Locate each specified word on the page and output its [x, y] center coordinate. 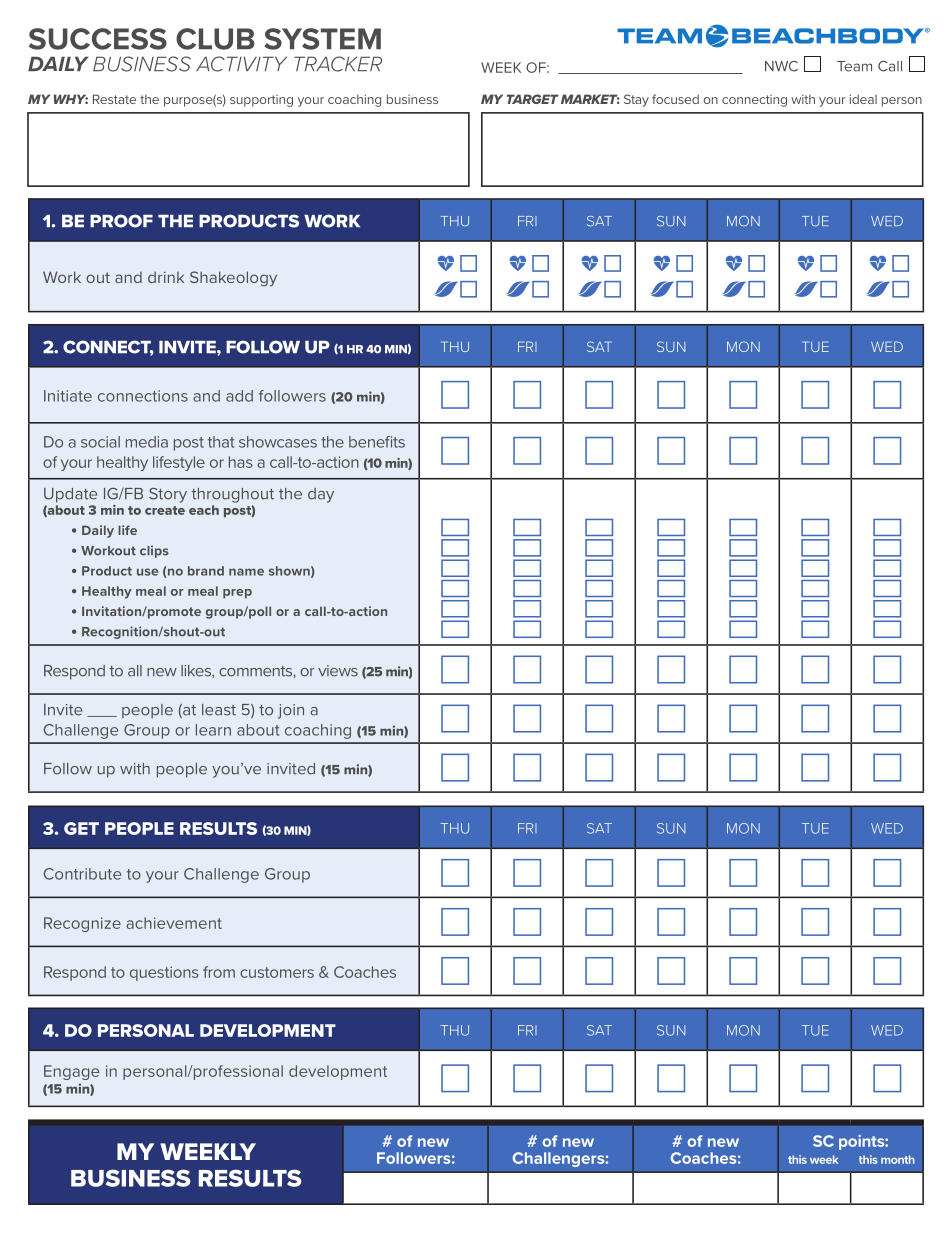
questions [164, 973]
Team [854, 66]
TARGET [533, 99]
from [219, 972]
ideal [863, 99]
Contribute [82, 874]
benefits [377, 442]
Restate [114, 99]
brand [206, 571]
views [338, 671]
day [321, 495]
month [898, 1159]
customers [277, 972]
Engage [72, 1072]
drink [166, 277]
